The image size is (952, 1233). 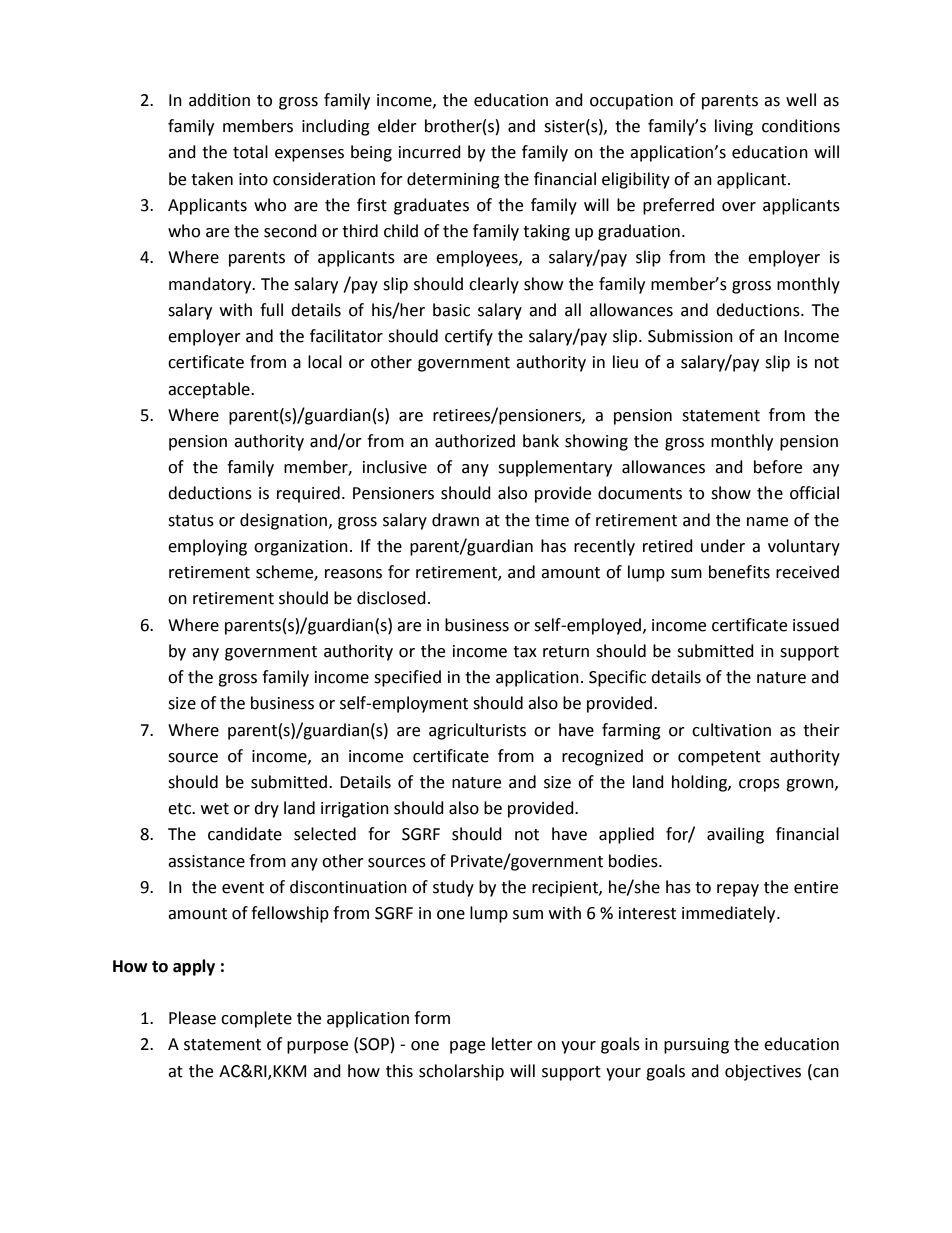 I want to click on acceptable, so click(x=210, y=390).
